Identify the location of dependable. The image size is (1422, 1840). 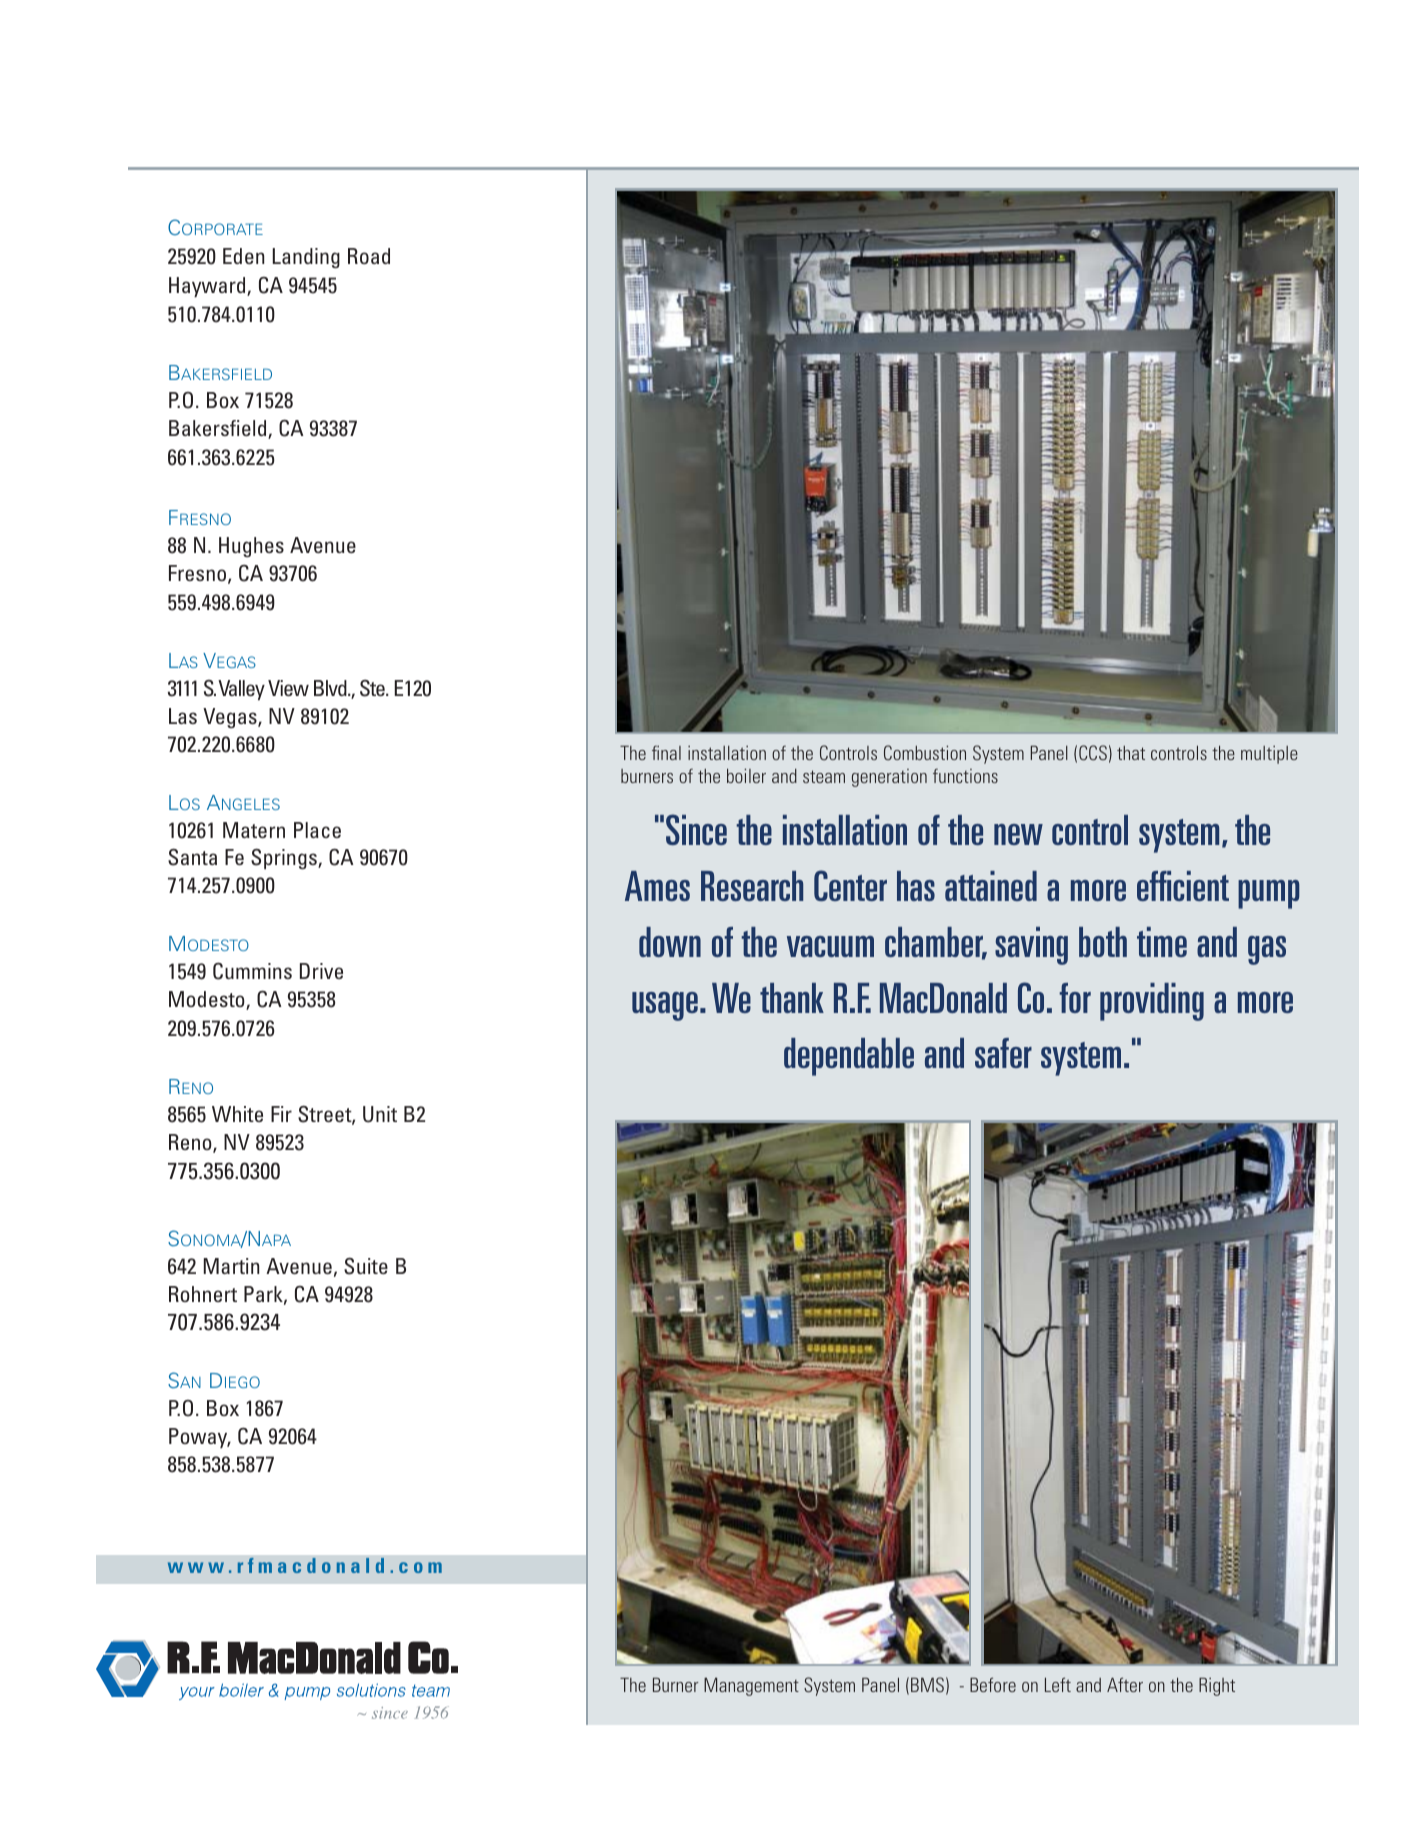
(849, 1057).
